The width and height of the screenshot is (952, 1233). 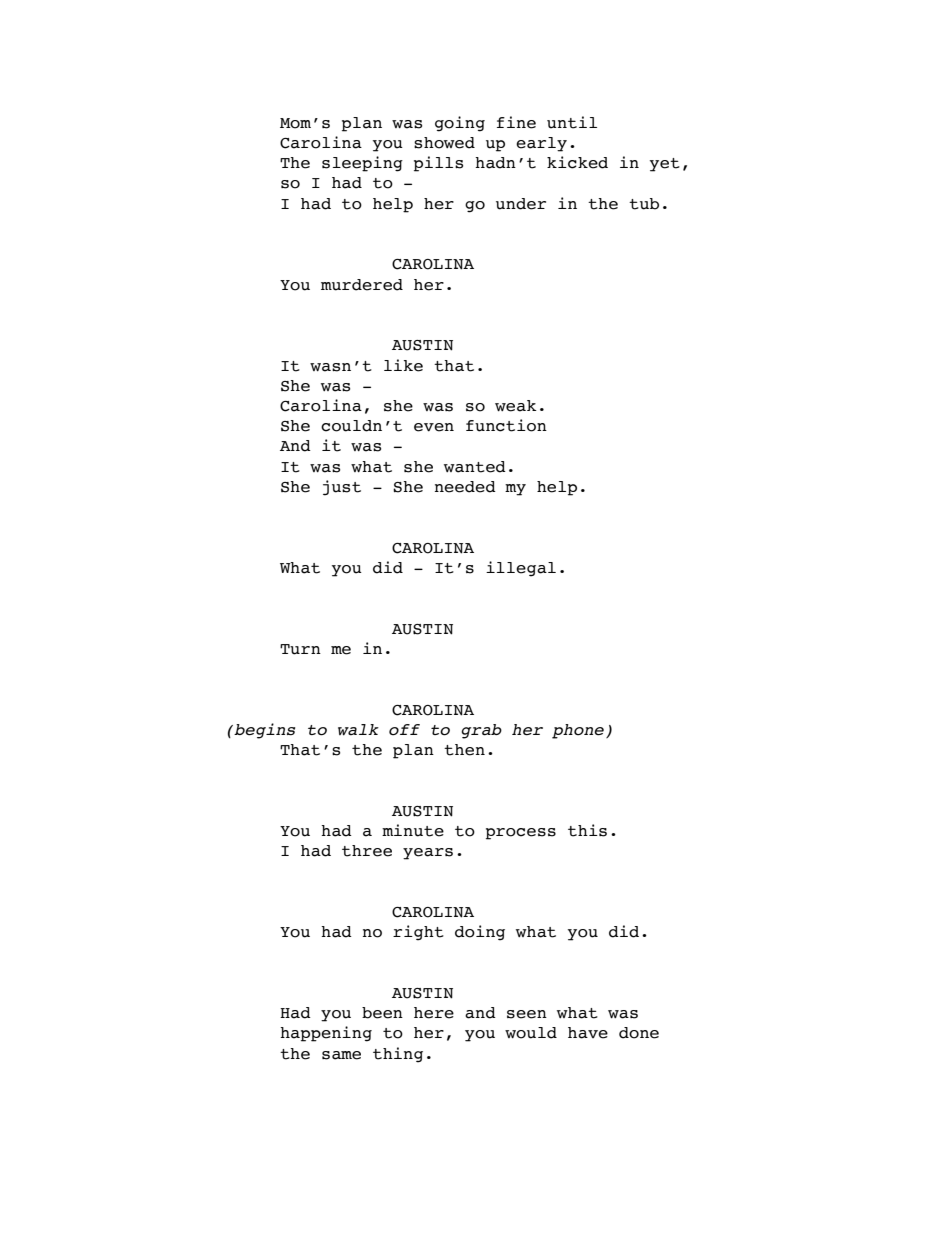 I want to click on then, so click(x=464, y=750).
